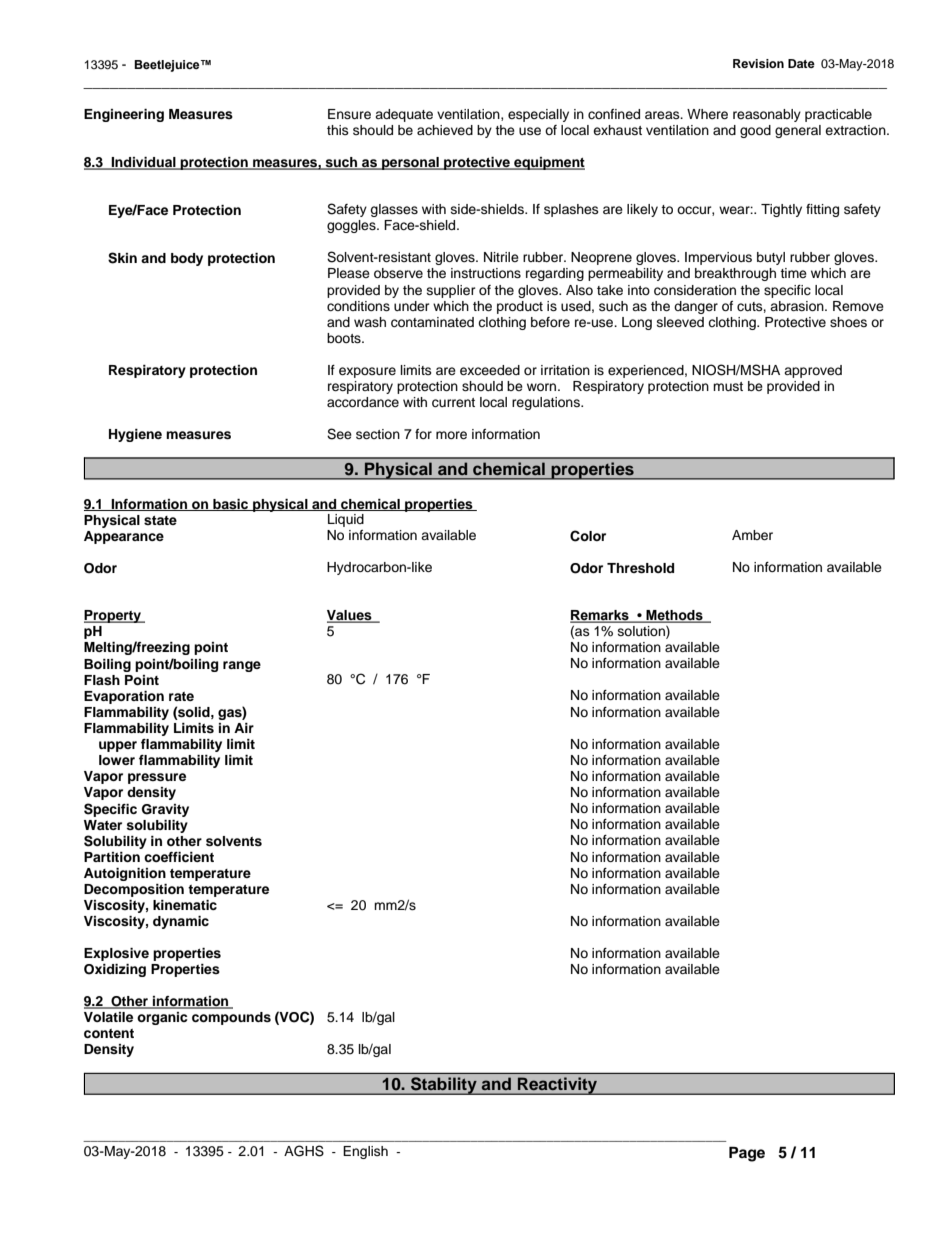 The width and height of the document is (952, 1233). What do you see at coordinates (444, 1086) in the document?
I see `Stability` at bounding box center [444, 1086].
